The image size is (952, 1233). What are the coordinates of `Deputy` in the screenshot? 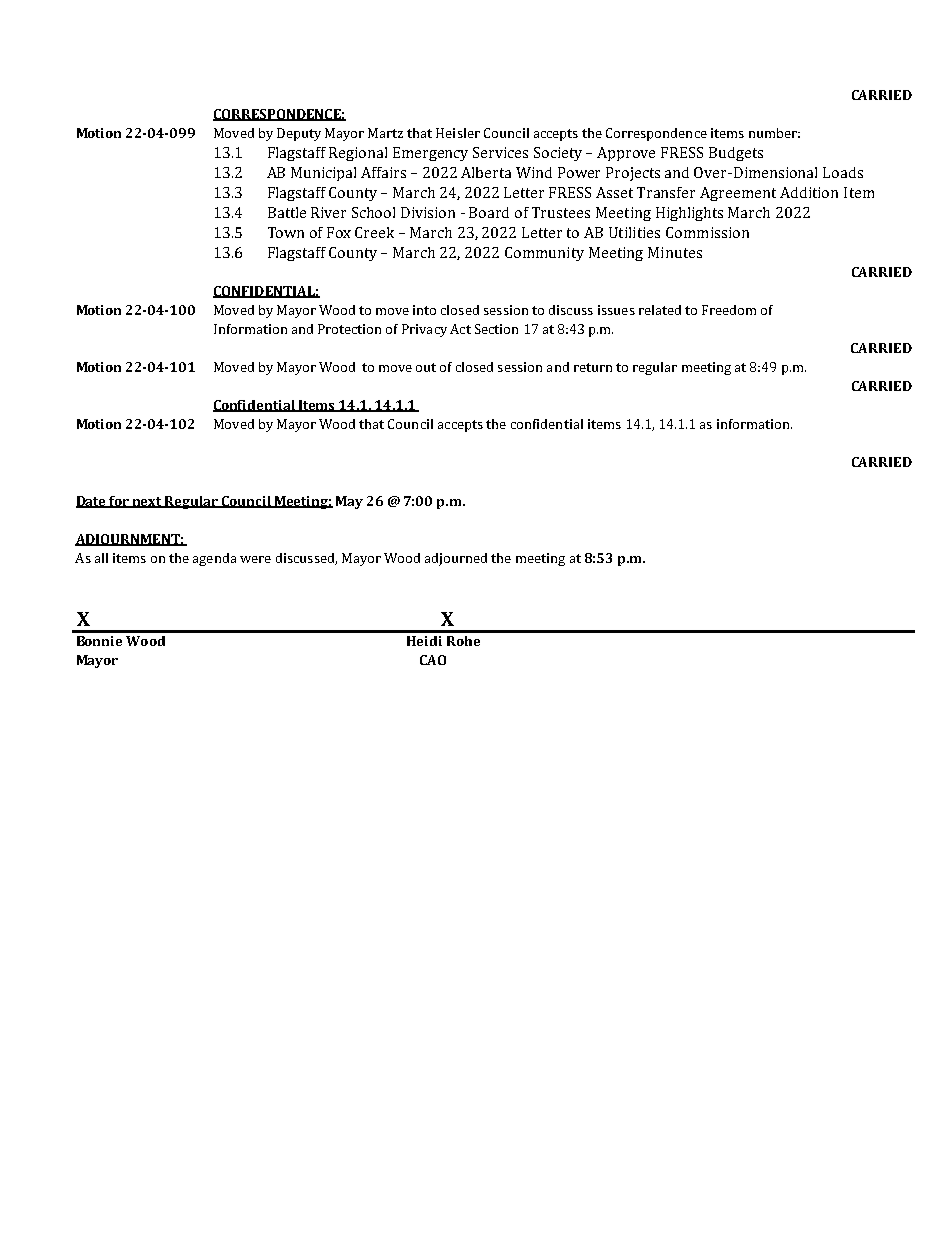 It's located at (299, 134).
